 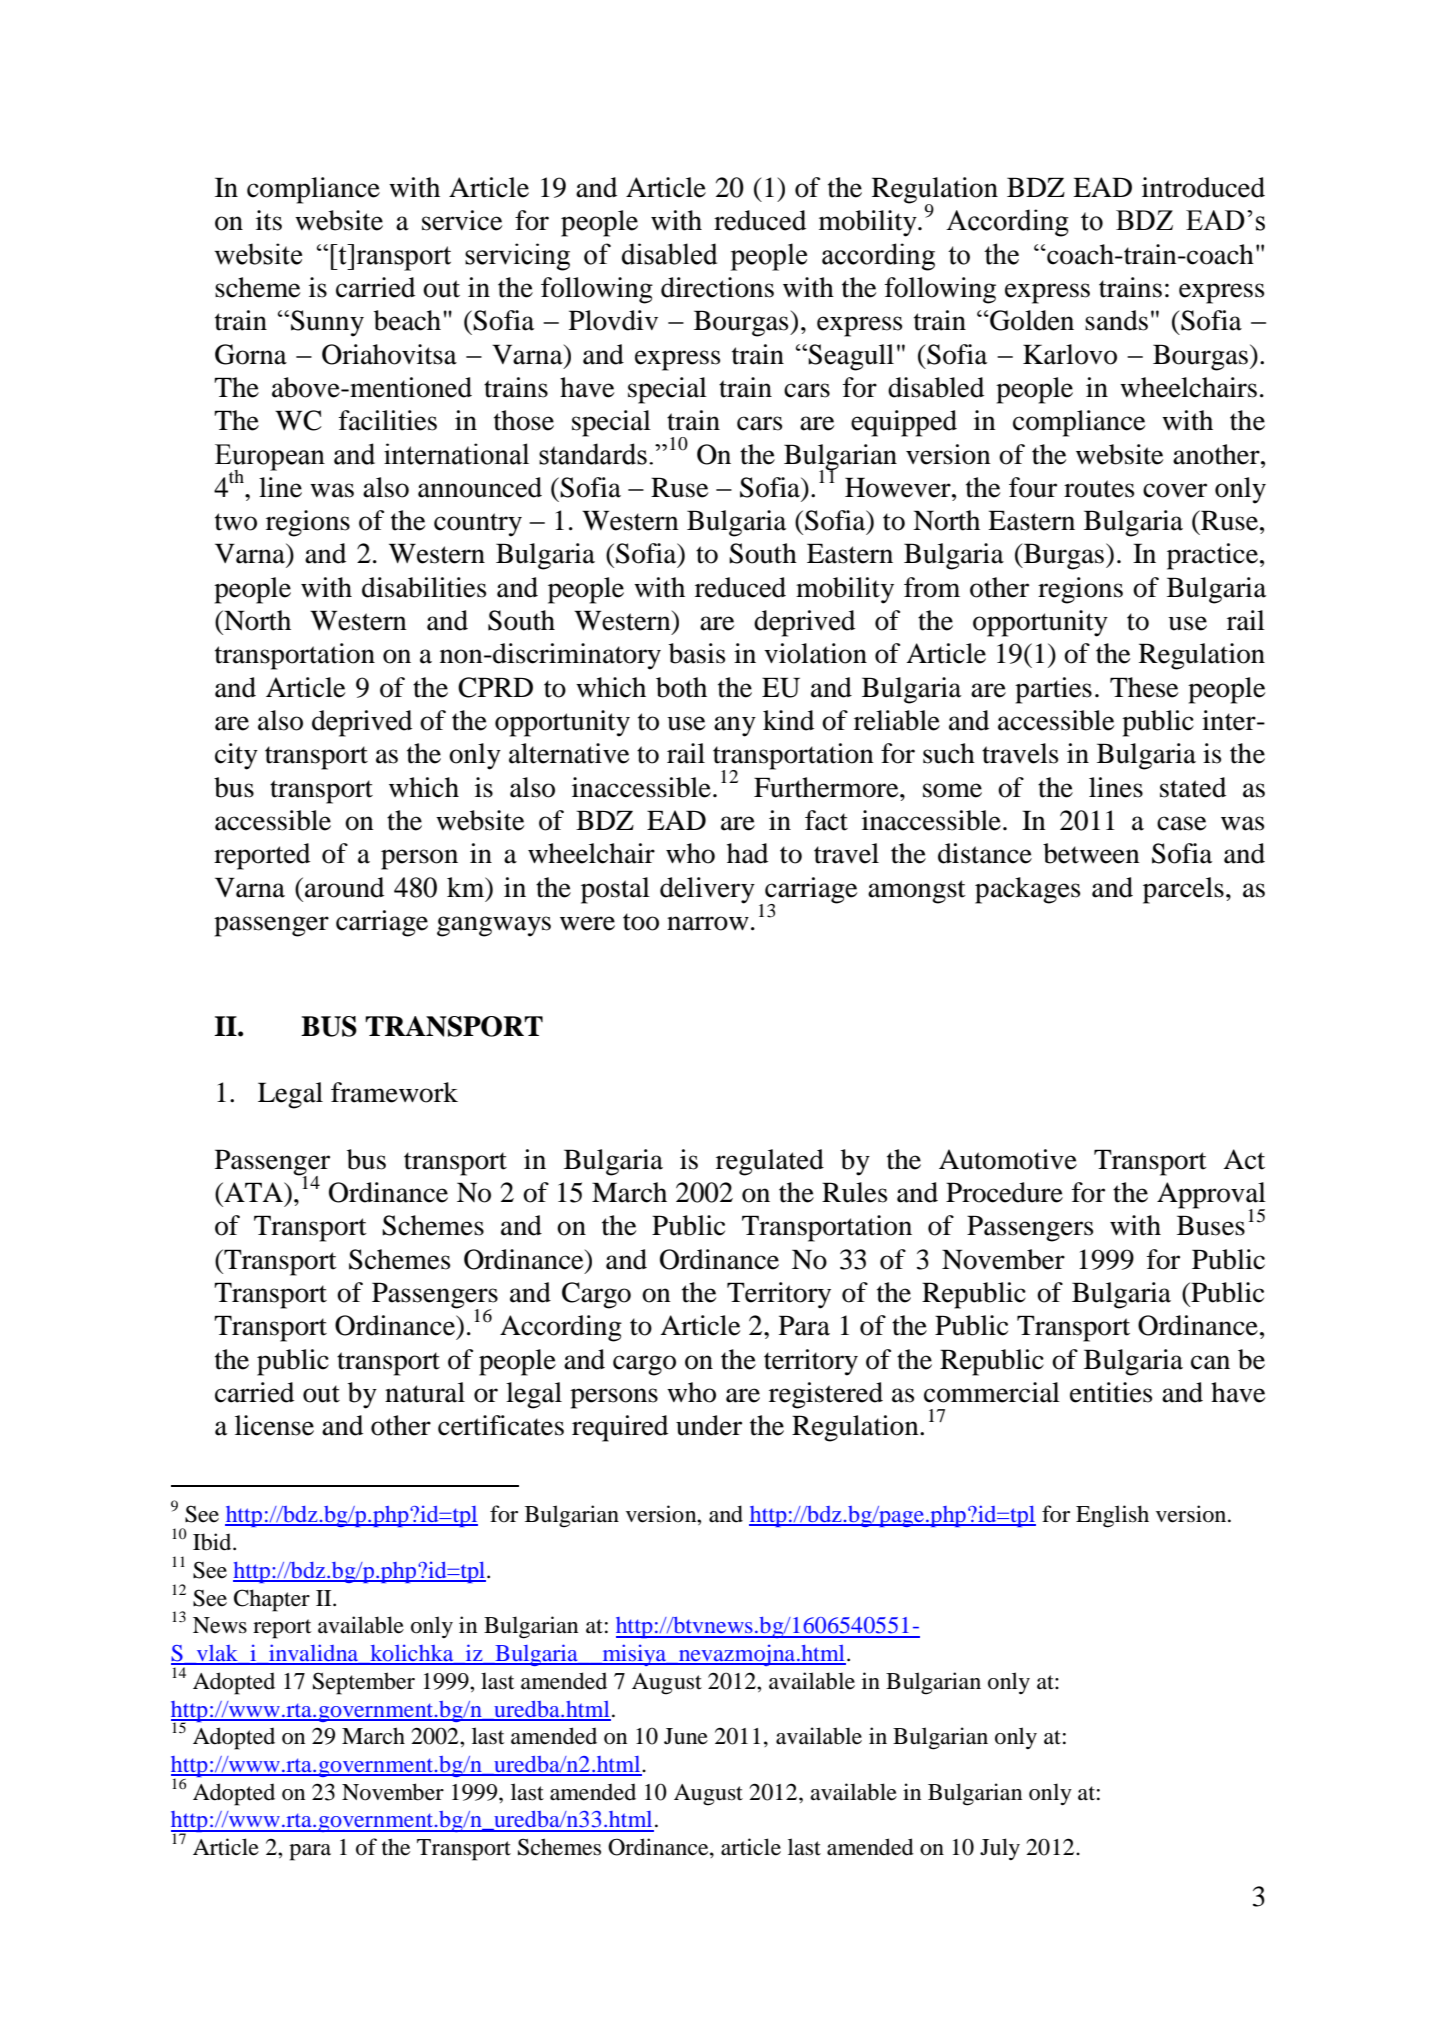 I want to click on ATA, so click(x=253, y=1192).
